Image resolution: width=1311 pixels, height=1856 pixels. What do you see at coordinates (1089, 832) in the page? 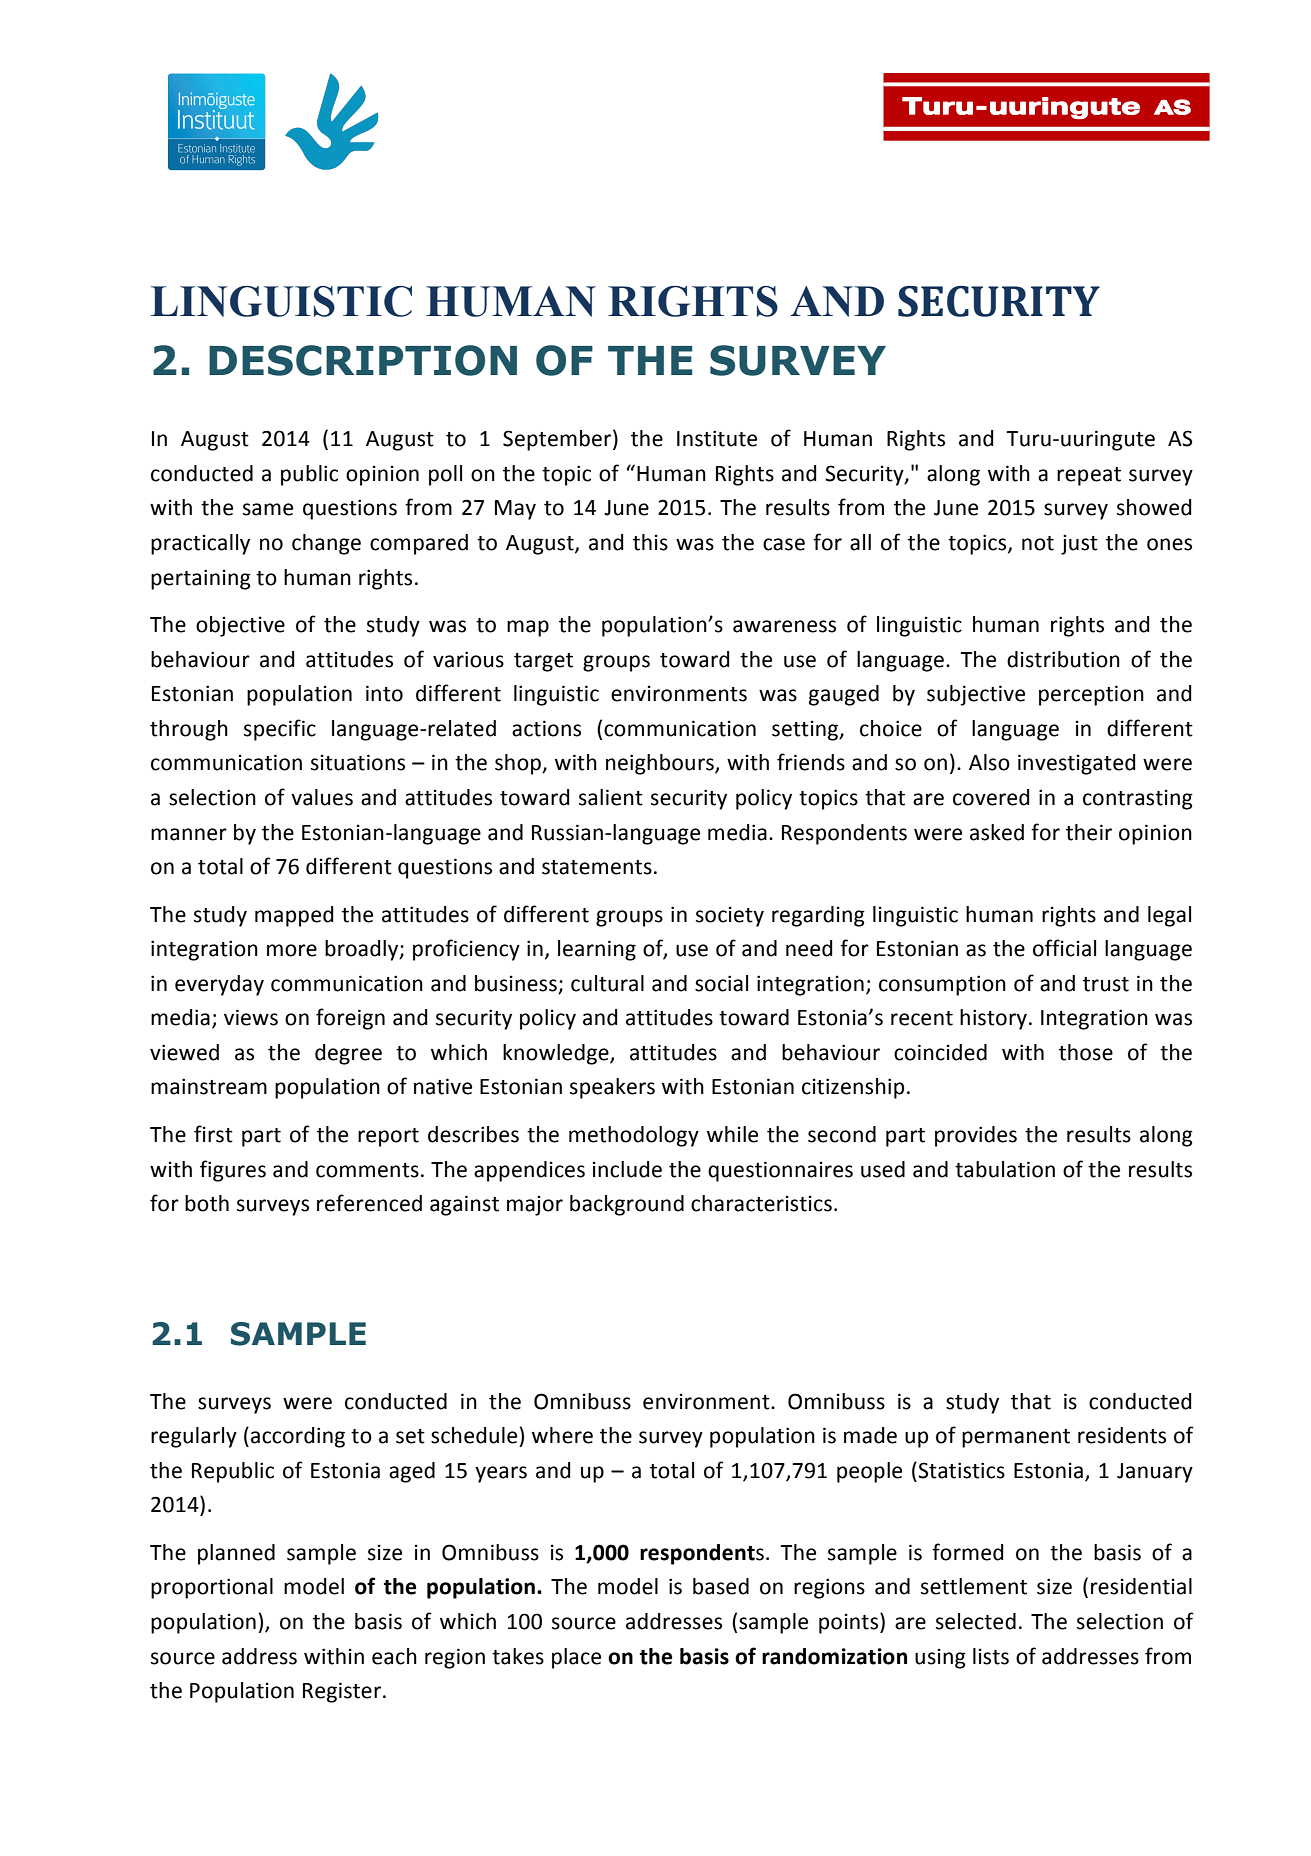
I see `their` at bounding box center [1089, 832].
